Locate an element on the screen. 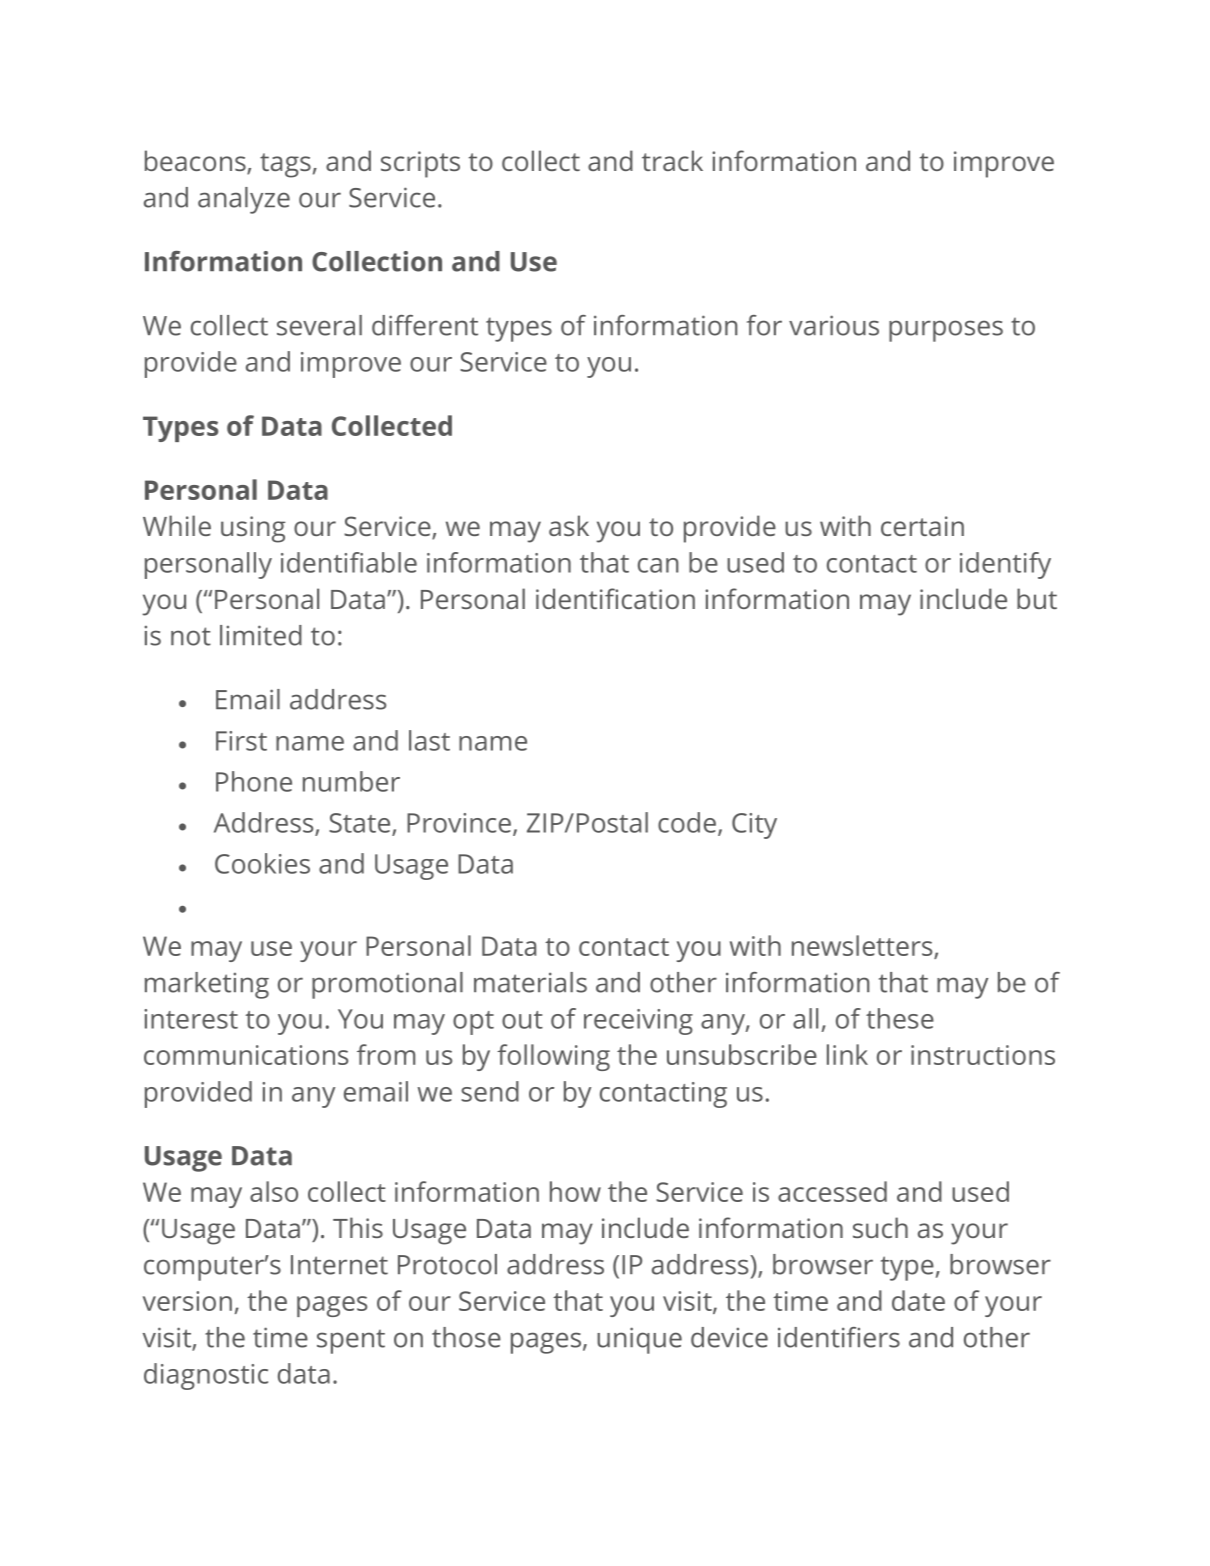  analyze is located at coordinates (244, 200).
